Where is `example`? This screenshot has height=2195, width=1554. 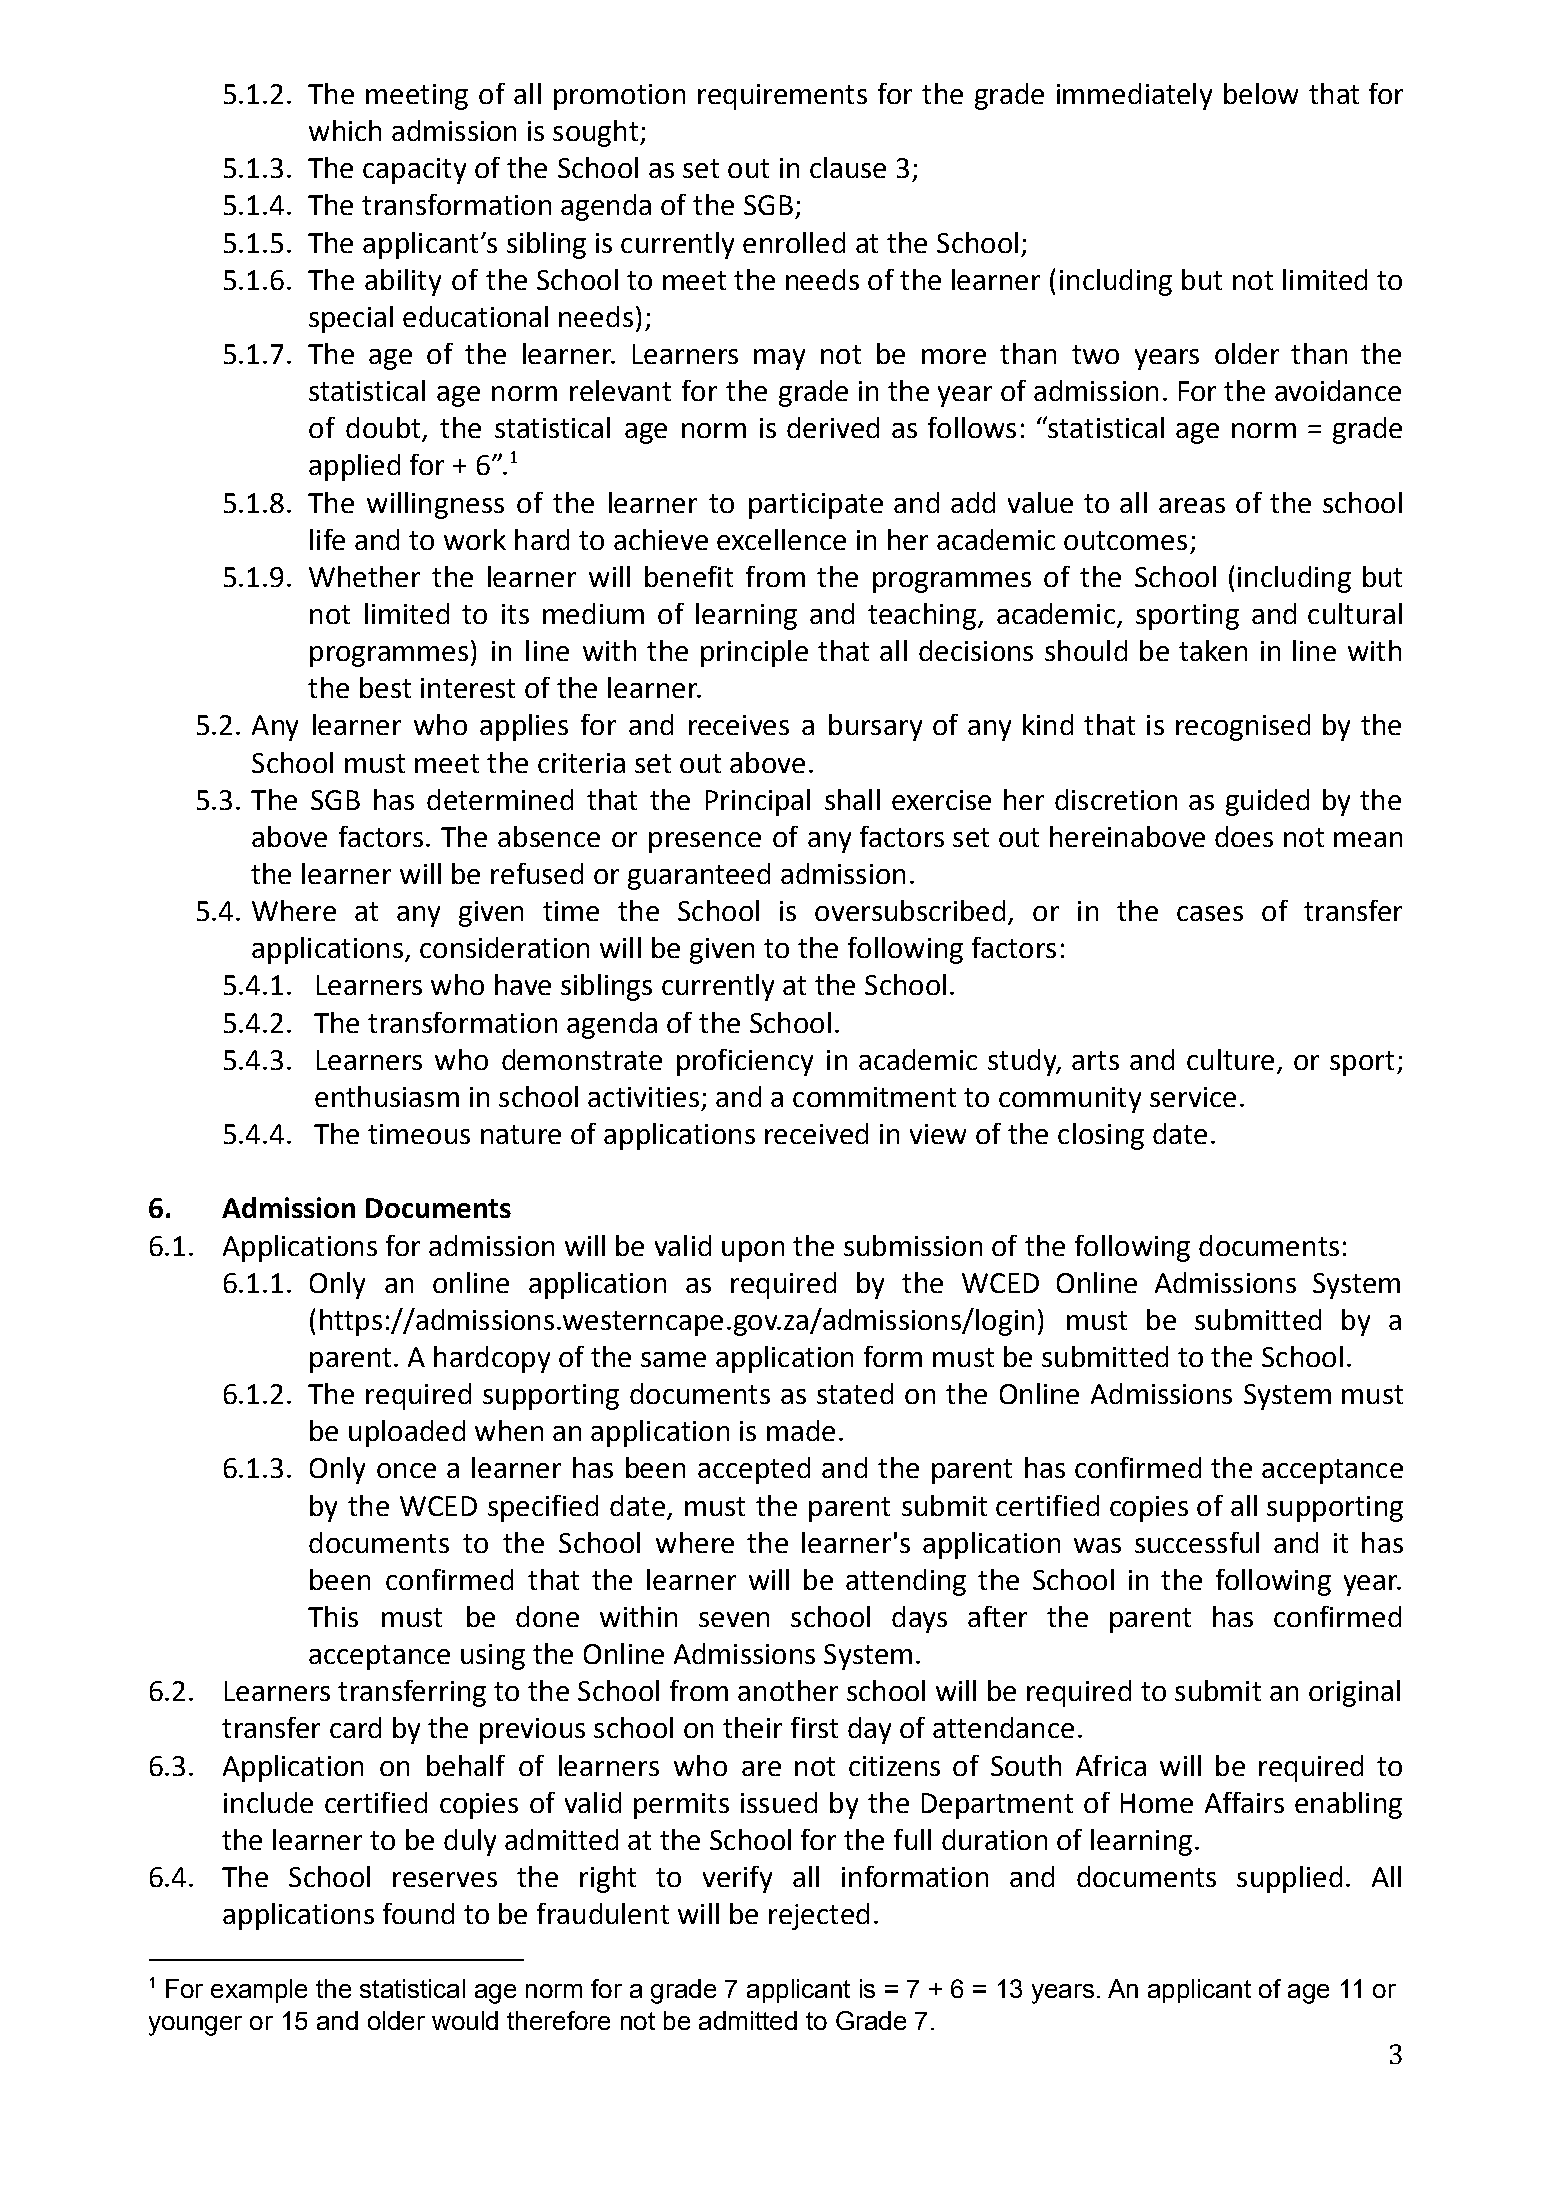 example is located at coordinates (259, 1991).
